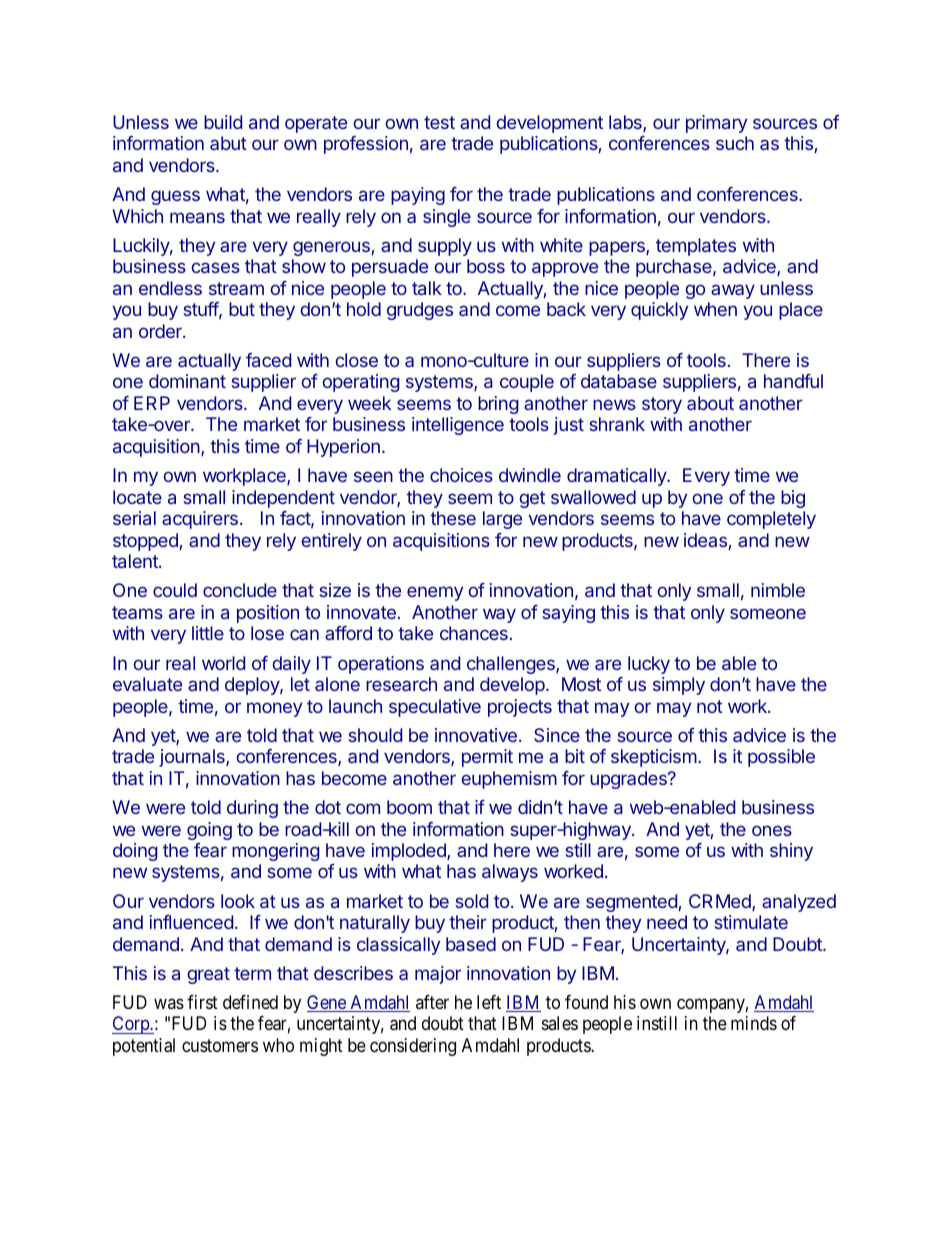  What do you see at coordinates (202, 1002) in the screenshot?
I see `first` at bounding box center [202, 1002].
